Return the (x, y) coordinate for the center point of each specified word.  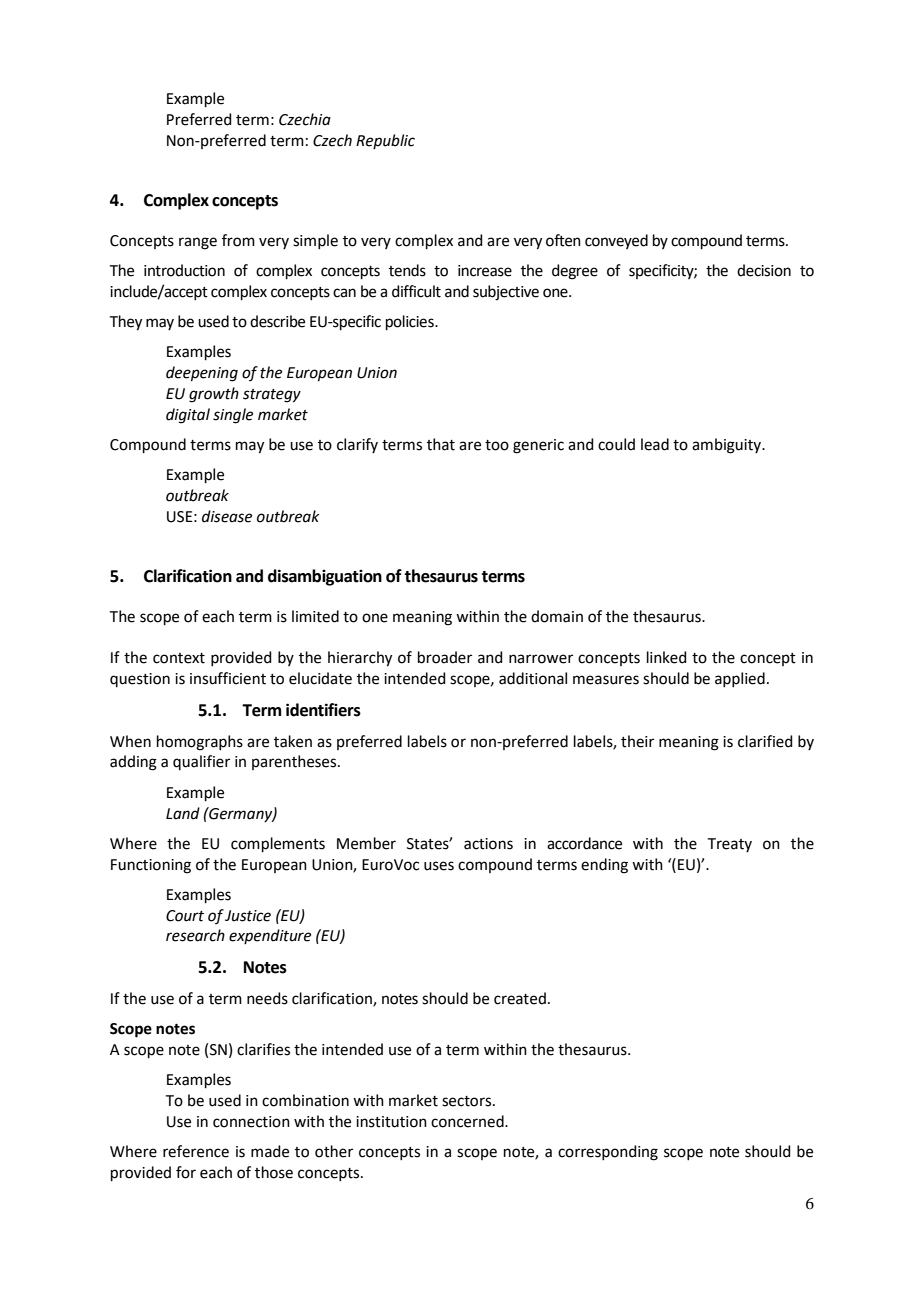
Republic (385, 141)
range (198, 243)
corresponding (608, 1153)
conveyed (616, 241)
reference (196, 1151)
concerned (468, 1121)
